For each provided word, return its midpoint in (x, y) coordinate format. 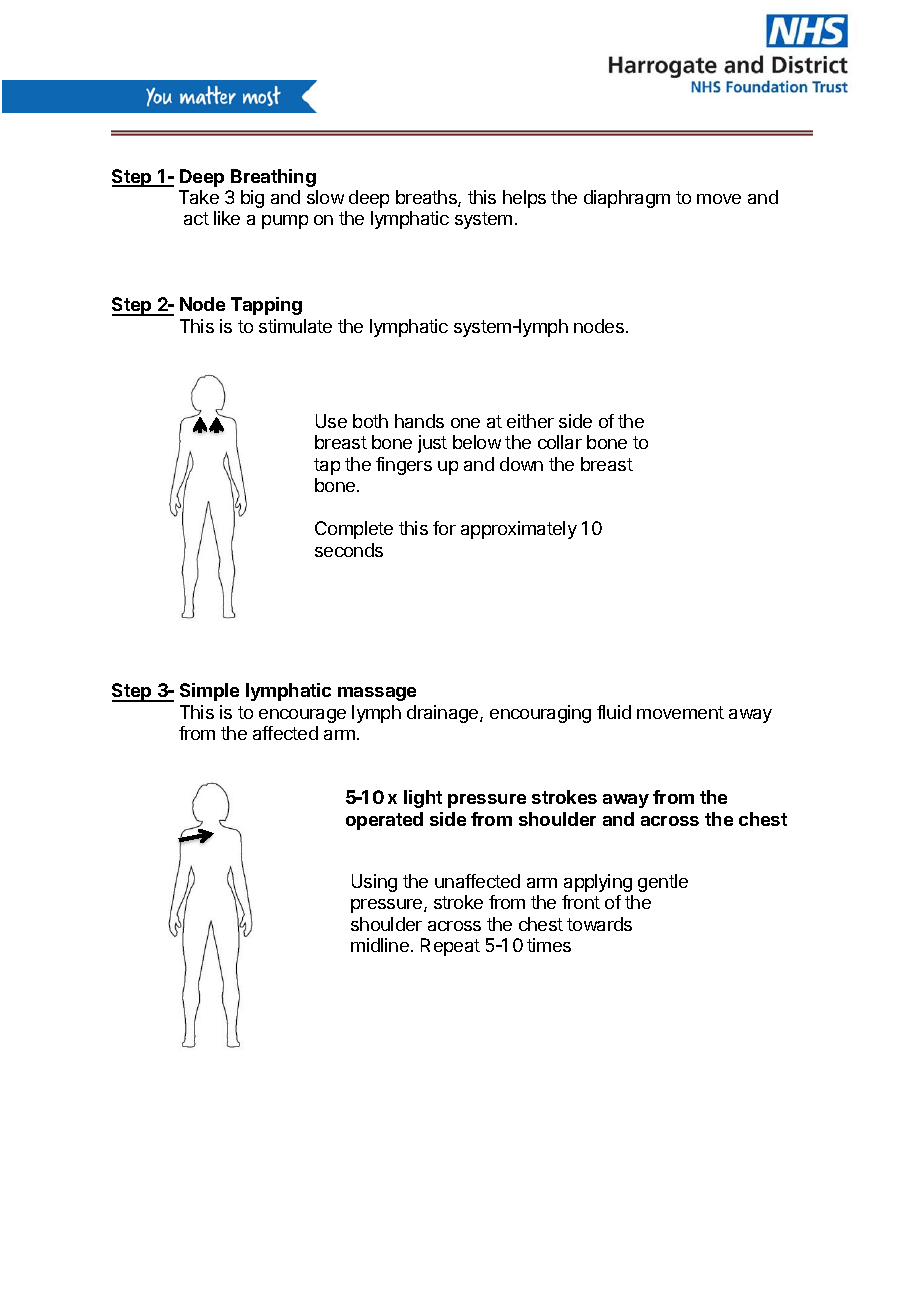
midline (380, 945)
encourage (302, 716)
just (432, 444)
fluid (614, 712)
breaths (427, 198)
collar (560, 442)
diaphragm (627, 199)
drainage (444, 714)
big (252, 199)
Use (331, 421)
